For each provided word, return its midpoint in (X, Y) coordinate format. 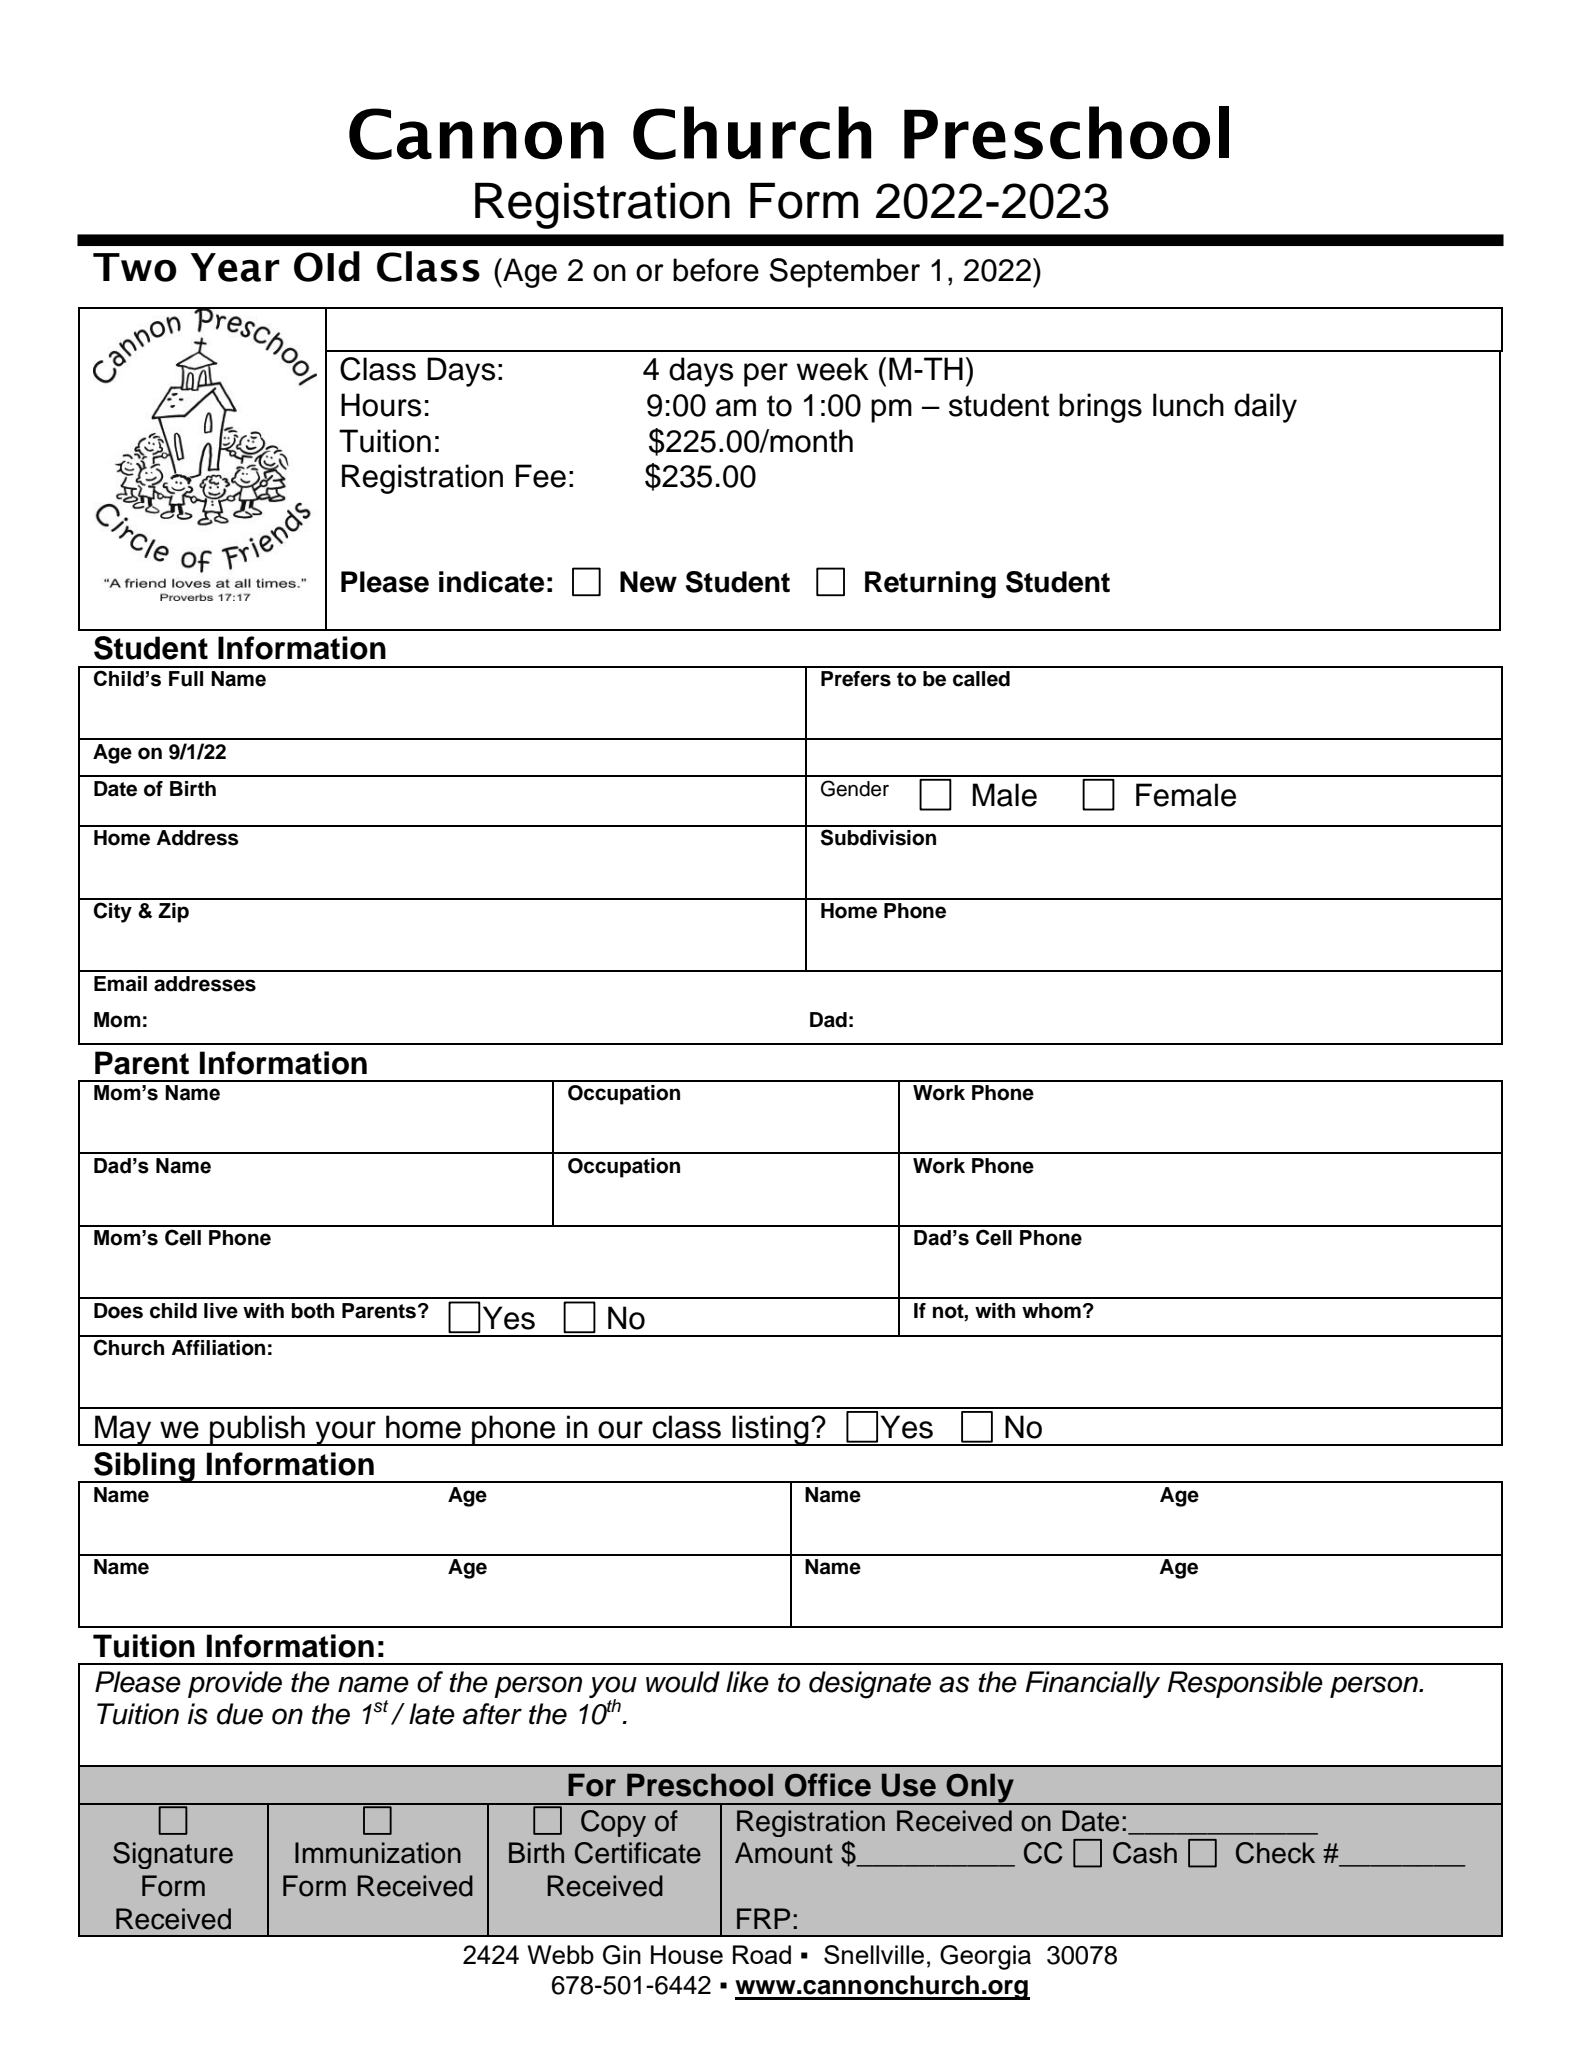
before (716, 270)
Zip (173, 913)
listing (770, 1430)
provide (235, 1684)
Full (186, 679)
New (648, 582)
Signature (173, 1855)
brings (1100, 408)
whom (1051, 1311)
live (221, 1311)
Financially (1092, 1684)
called (981, 679)
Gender (855, 788)
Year (235, 267)
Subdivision (878, 837)
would (683, 1682)
